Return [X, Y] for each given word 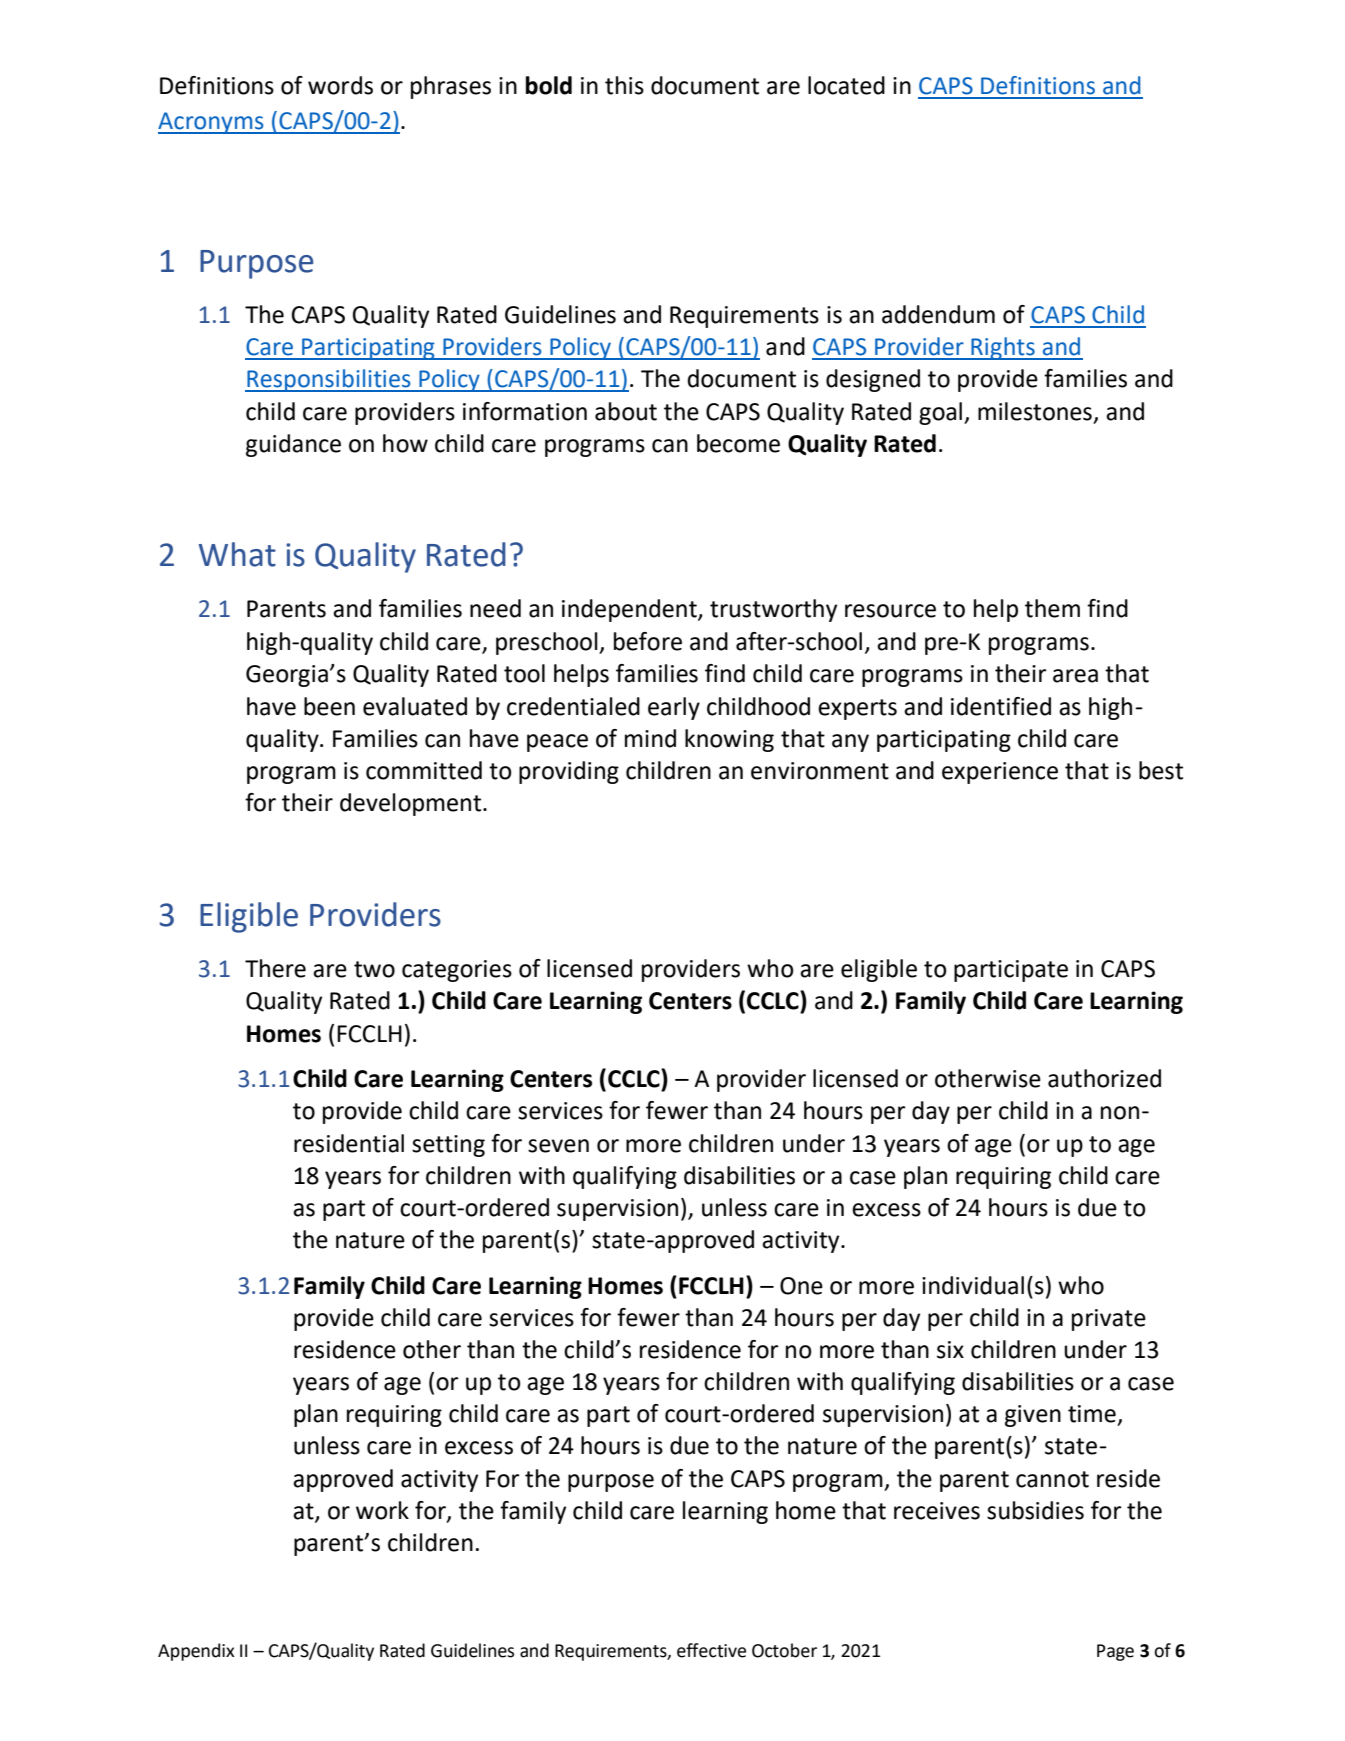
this [624, 85]
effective [711, 1650]
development [412, 804]
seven [558, 1146]
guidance [293, 445]
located [846, 85]
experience [1000, 773]
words [340, 85]
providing [569, 772]
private [1109, 1320]
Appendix [196, 1652]
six [950, 1350]
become [738, 443]
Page [1115, 1652]
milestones [1035, 411]
